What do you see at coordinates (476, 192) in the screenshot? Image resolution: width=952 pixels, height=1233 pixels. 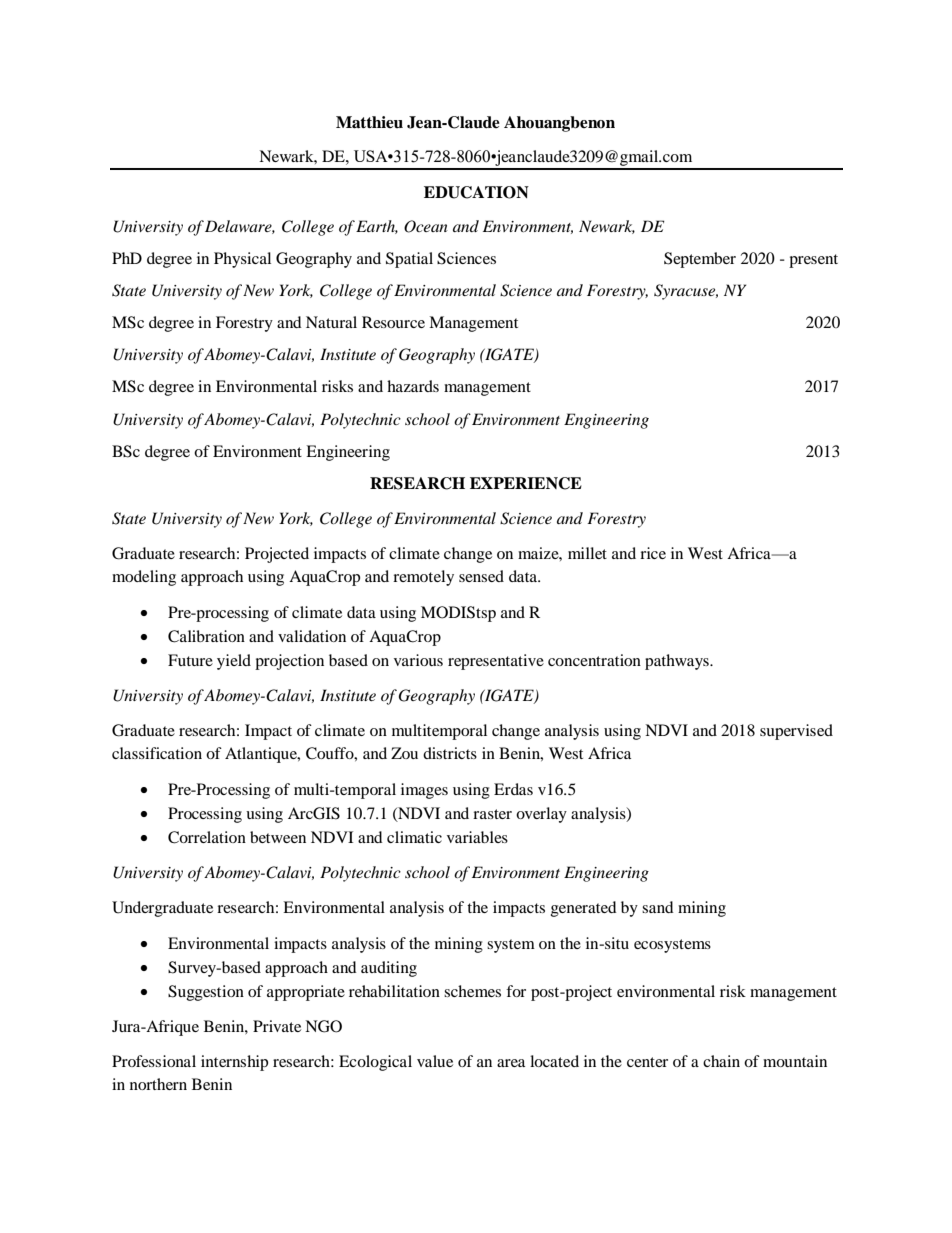 I see `EDUCATION` at bounding box center [476, 192].
